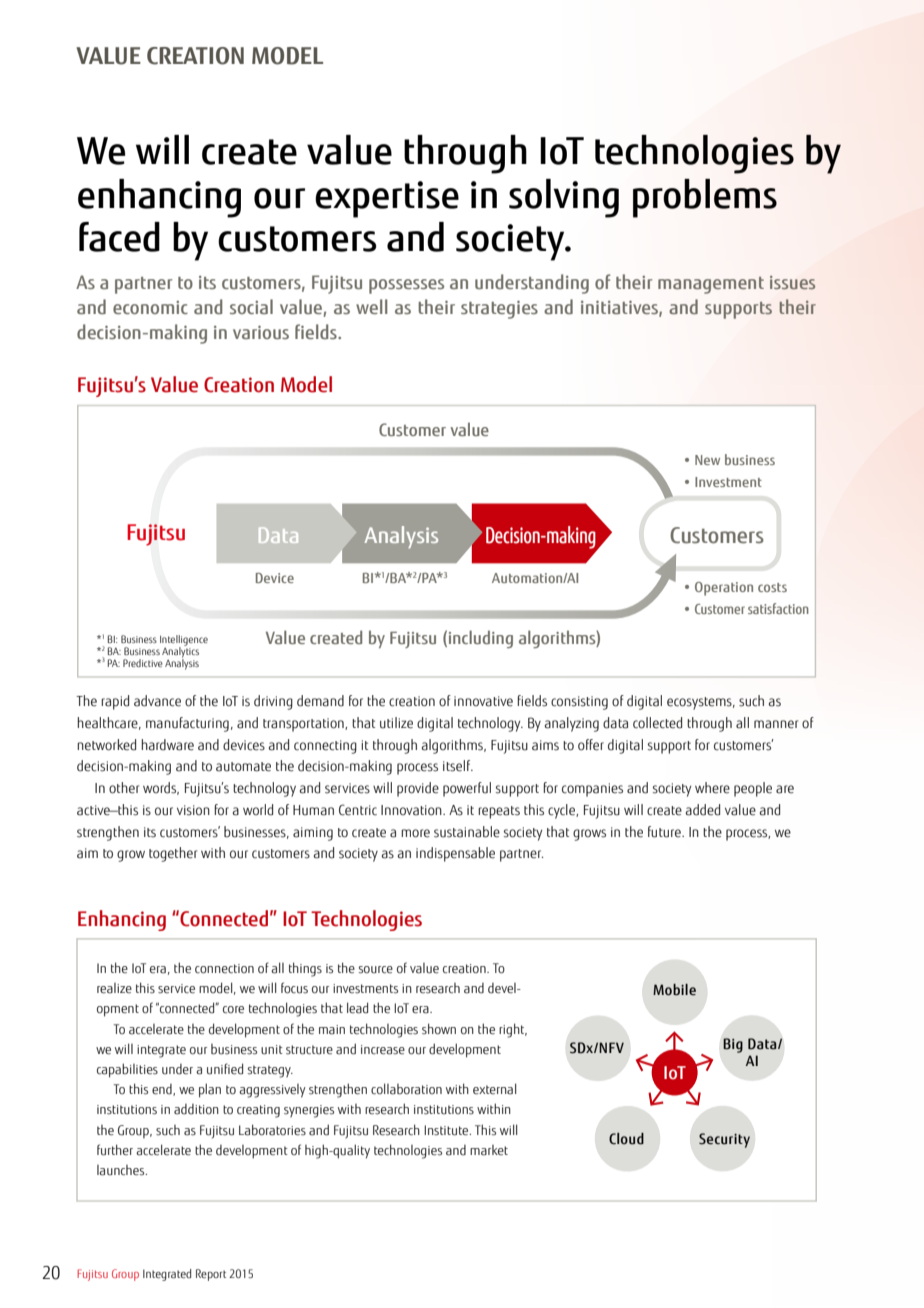  Describe the element at coordinates (119, 237) in the screenshot. I see `faced` at that location.
